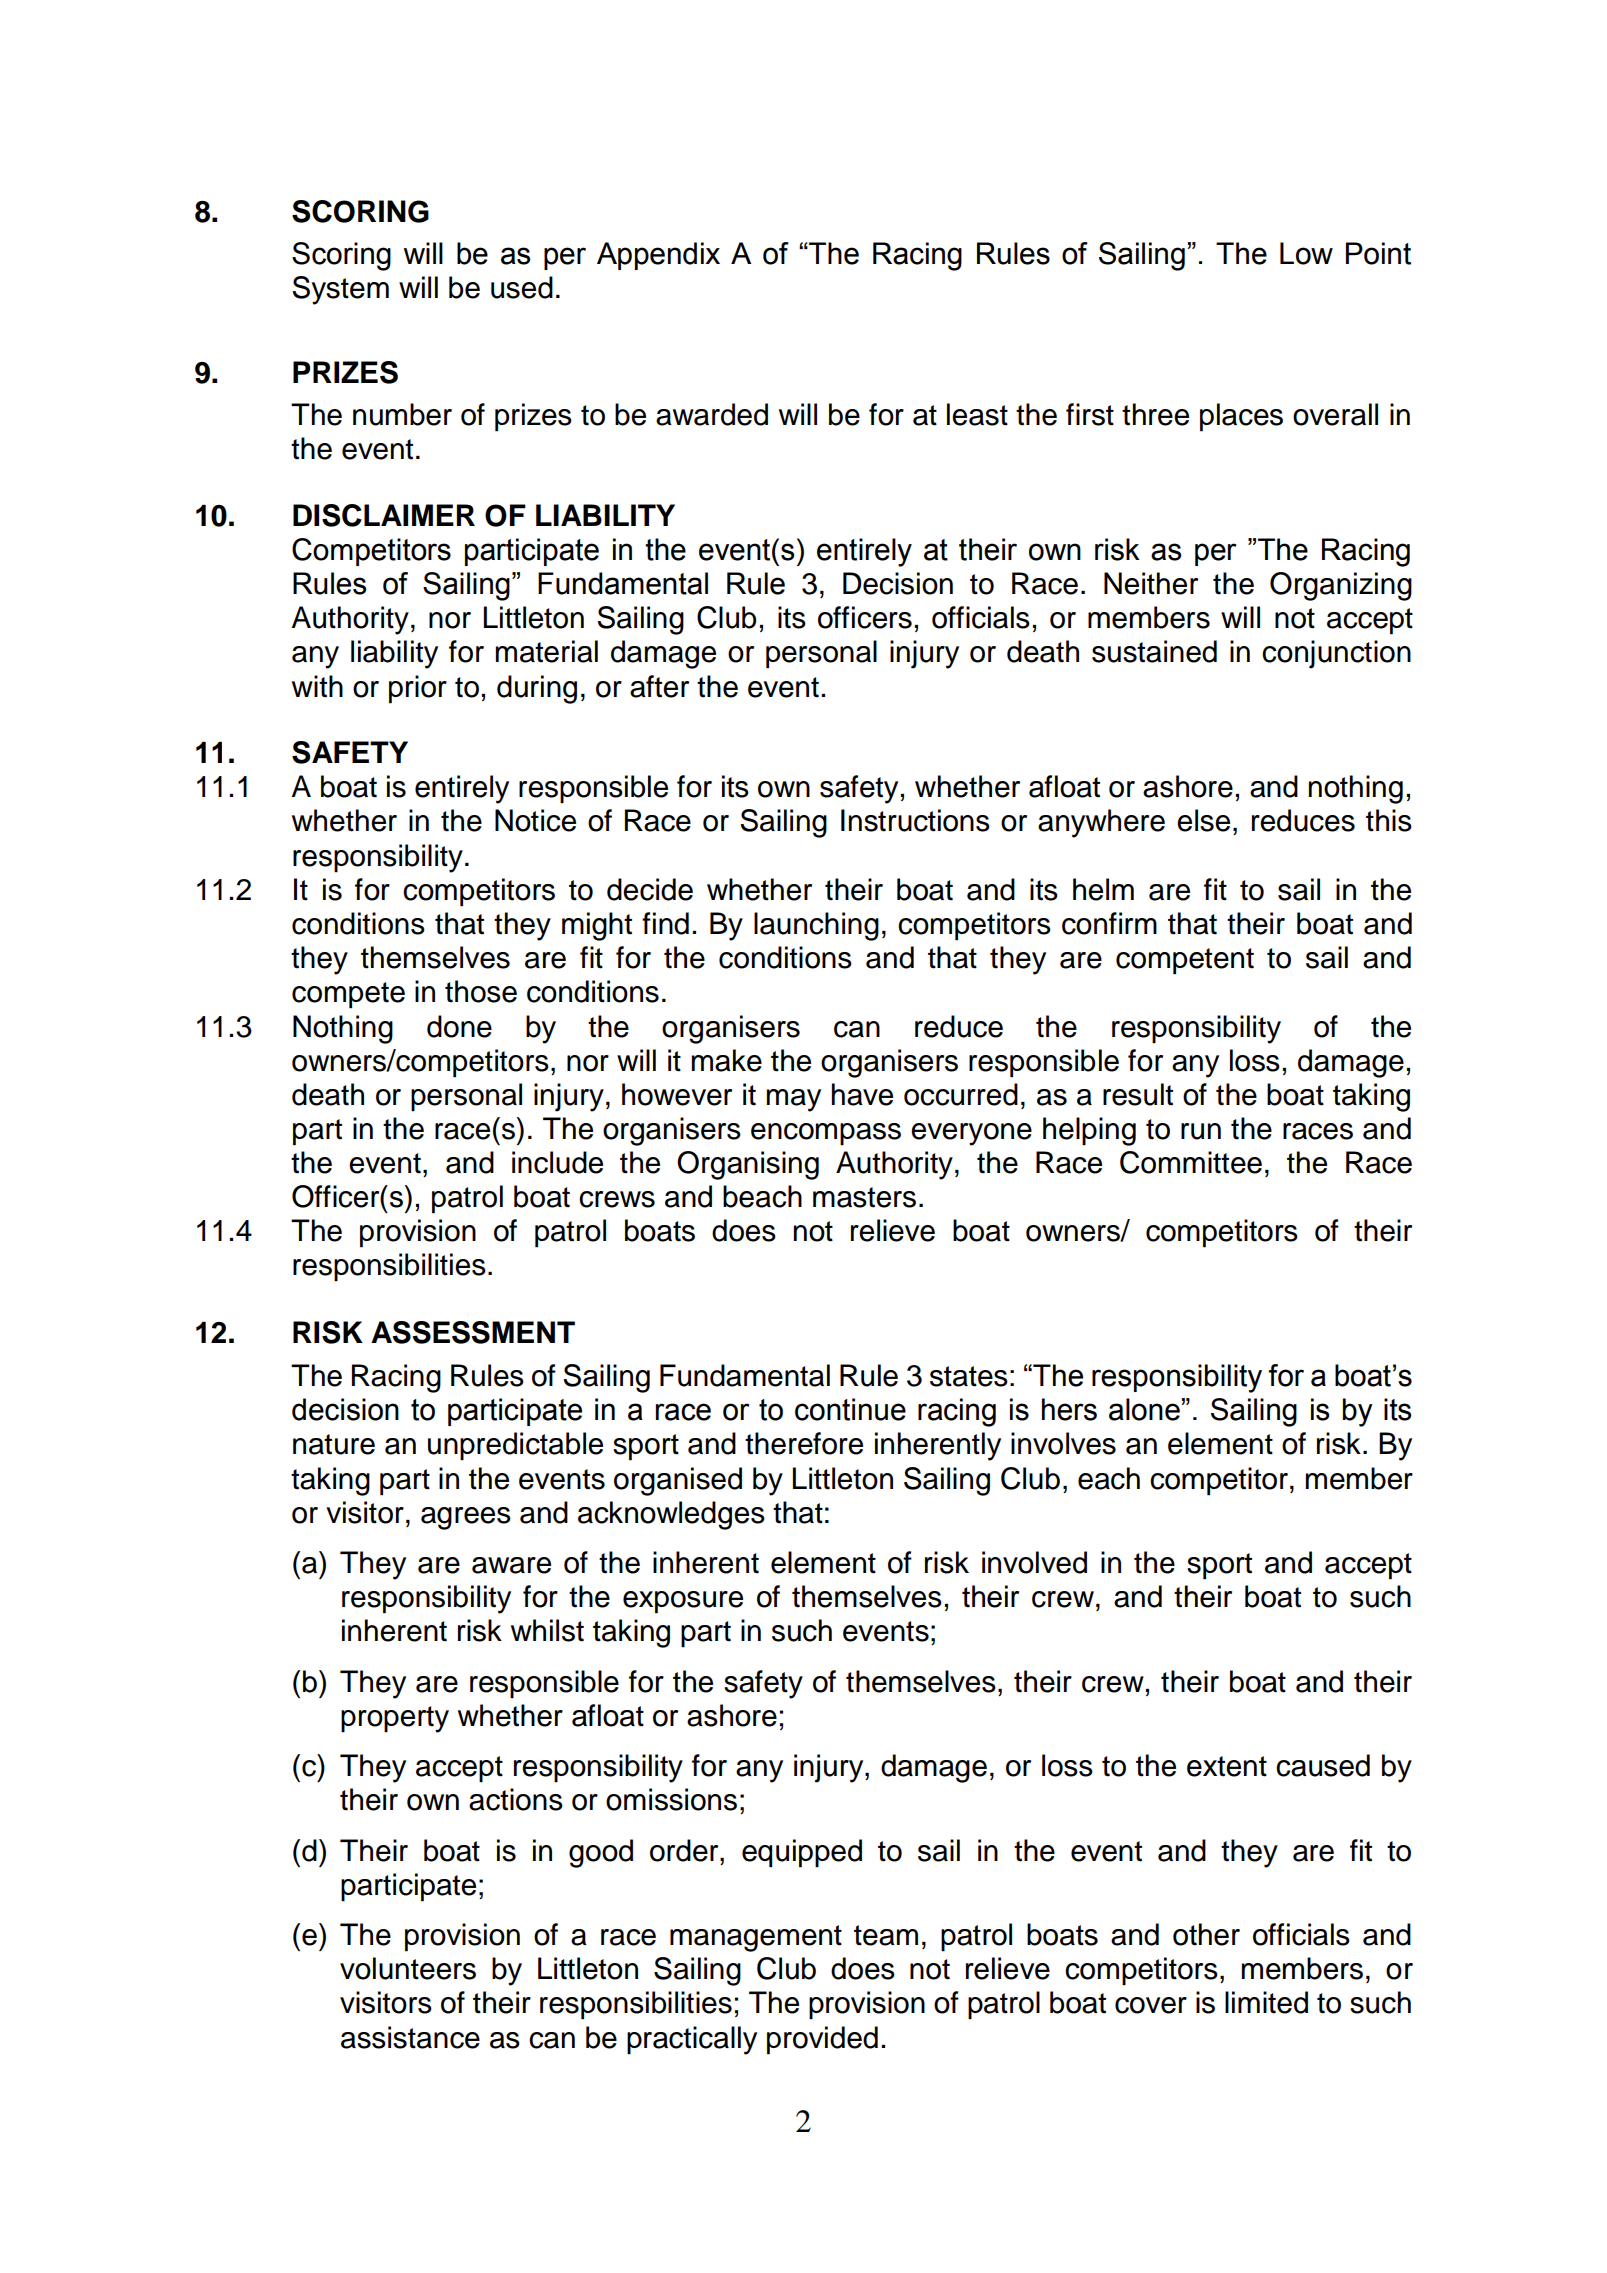 The image size is (1607, 2273). Describe the element at coordinates (886, 1935) in the screenshot. I see `team` at that location.
